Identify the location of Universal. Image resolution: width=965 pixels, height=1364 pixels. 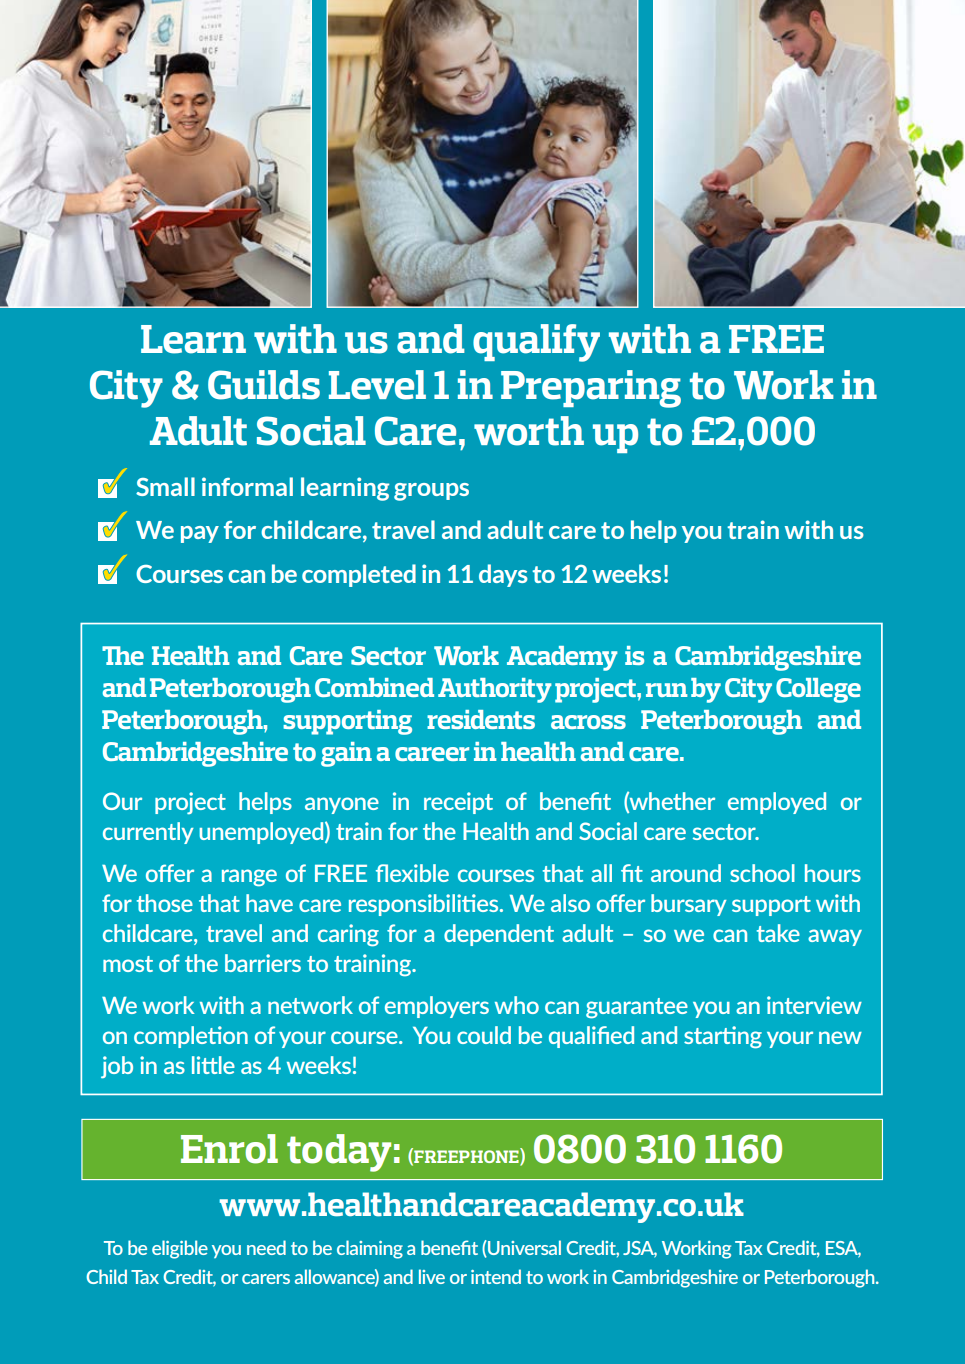
(523, 1248).
